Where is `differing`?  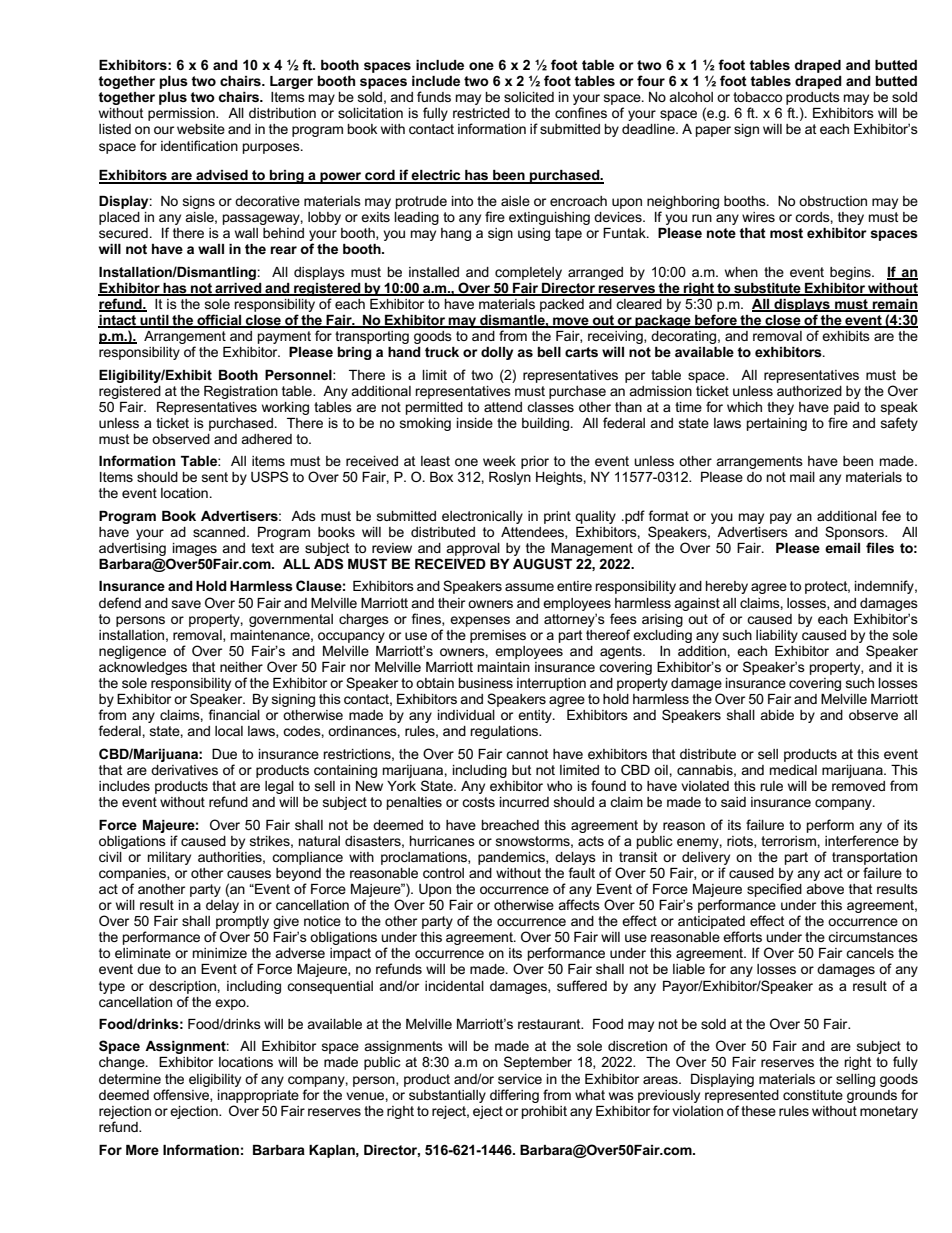
differing is located at coordinates (514, 1096).
